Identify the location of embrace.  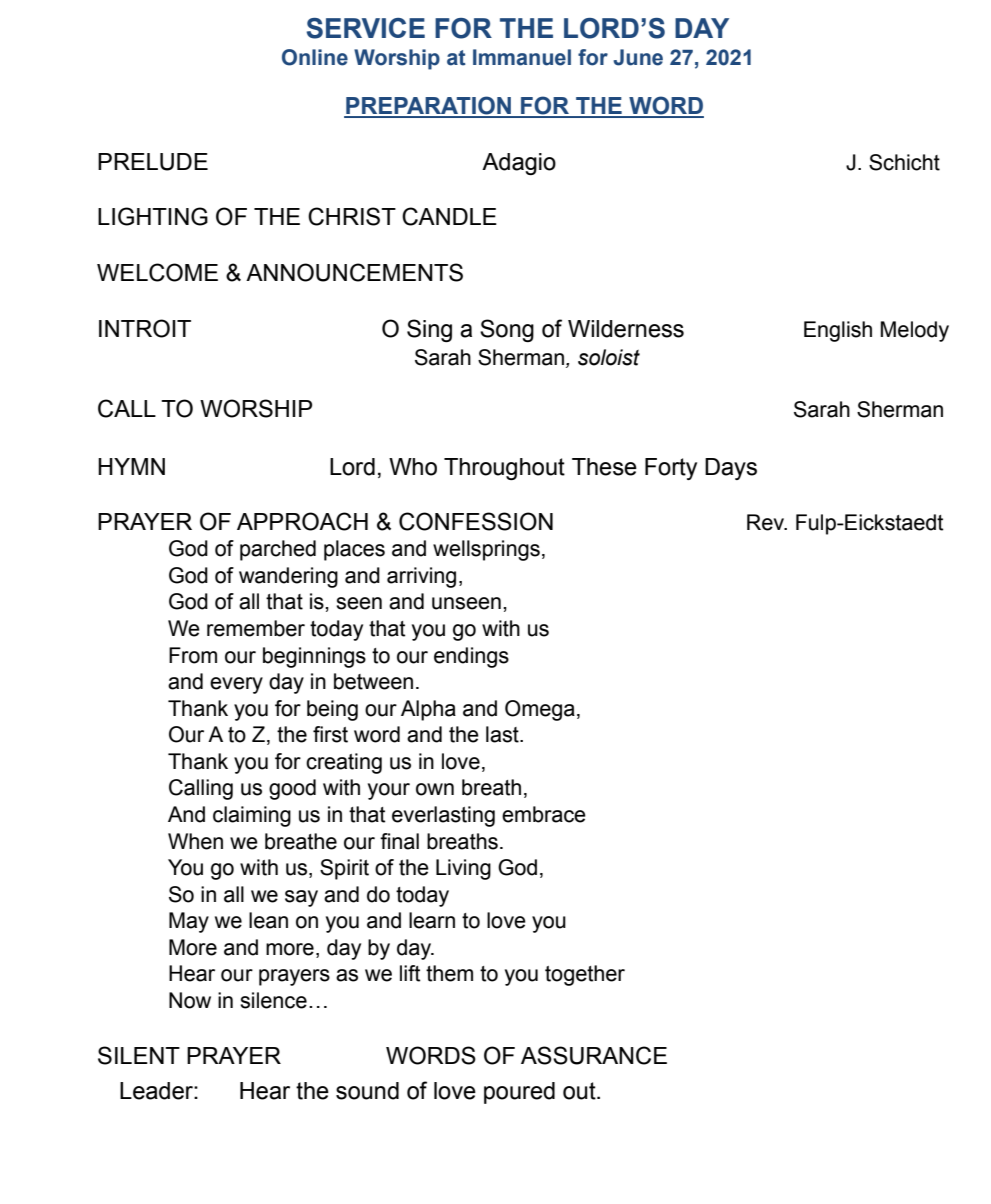
(544, 814).
